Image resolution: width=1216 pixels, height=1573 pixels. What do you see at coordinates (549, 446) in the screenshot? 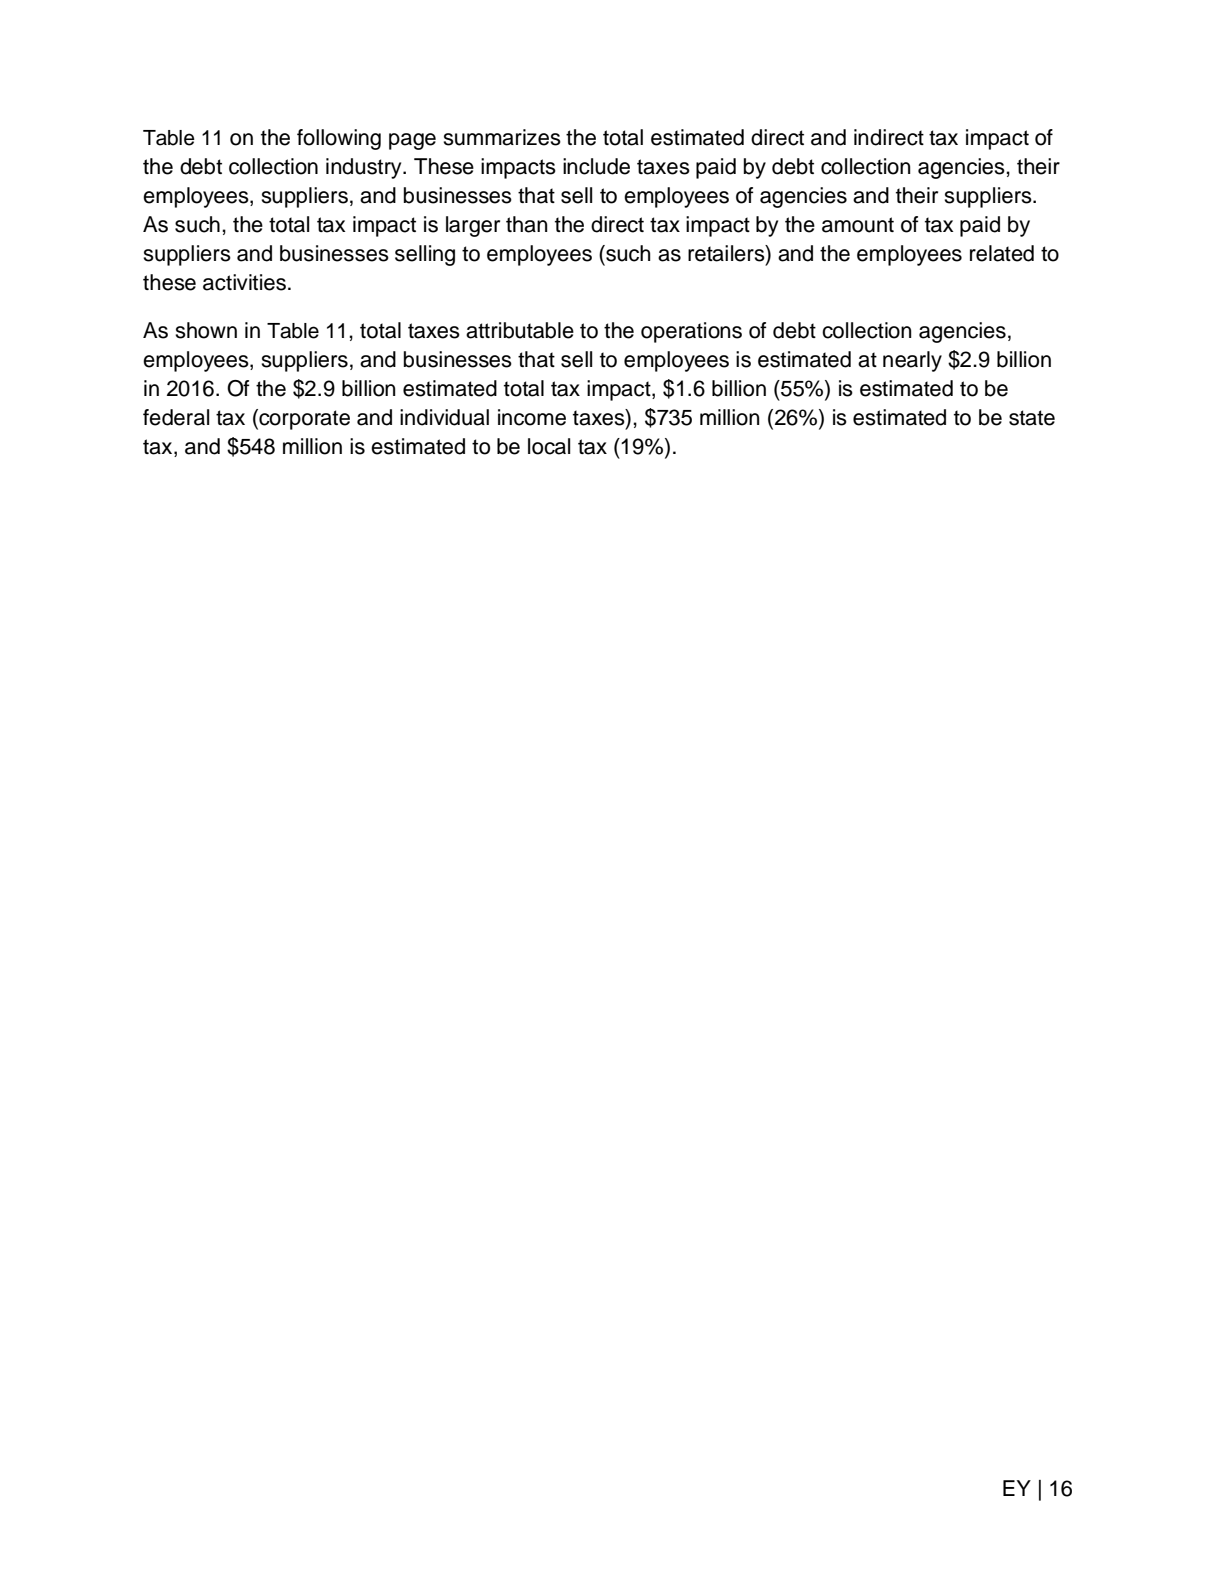
I see `local` at bounding box center [549, 446].
